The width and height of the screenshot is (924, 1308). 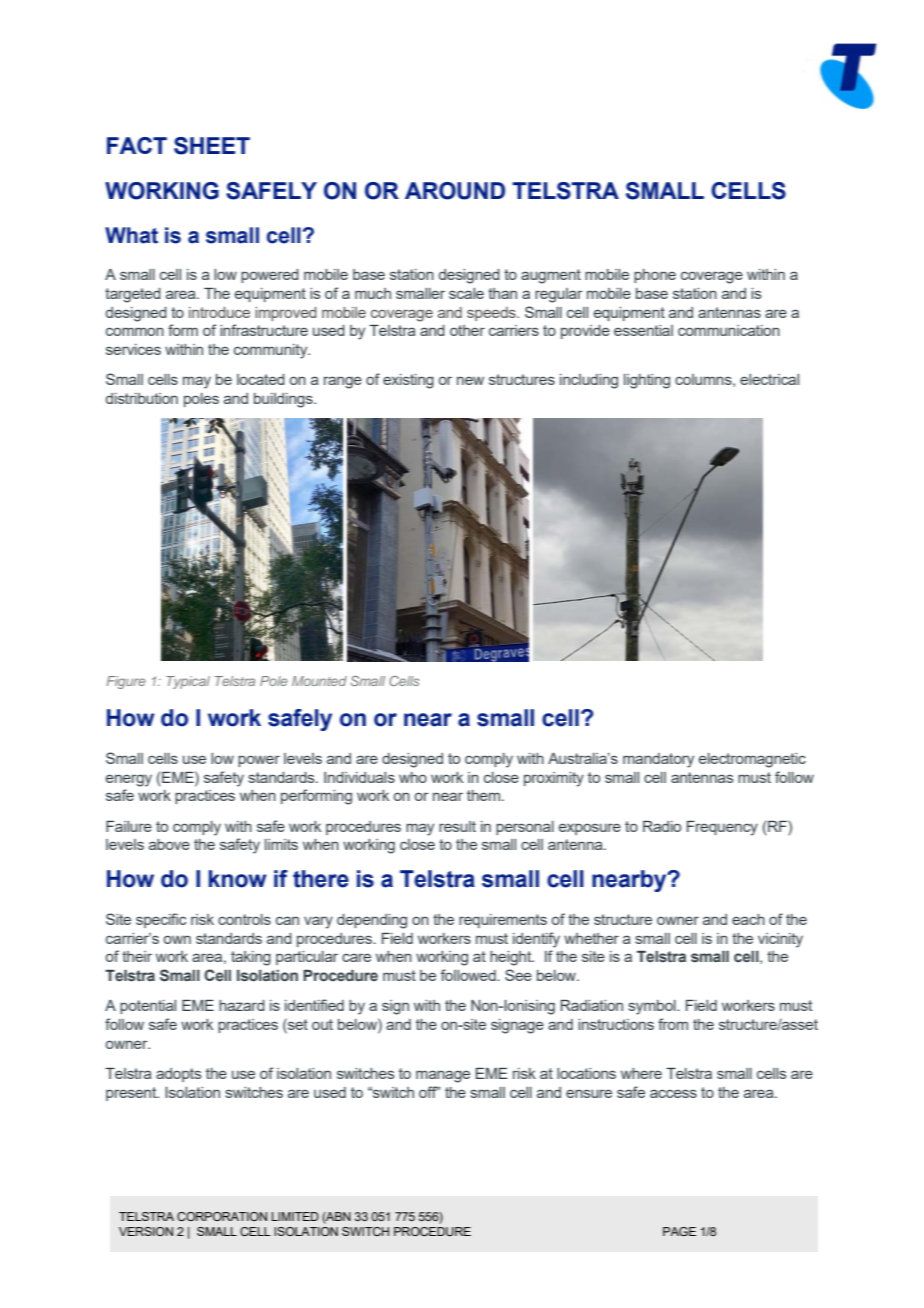 What do you see at coordinates (413, 777) in the screenshot?
I see `who` at bounding box center [413, 777].
